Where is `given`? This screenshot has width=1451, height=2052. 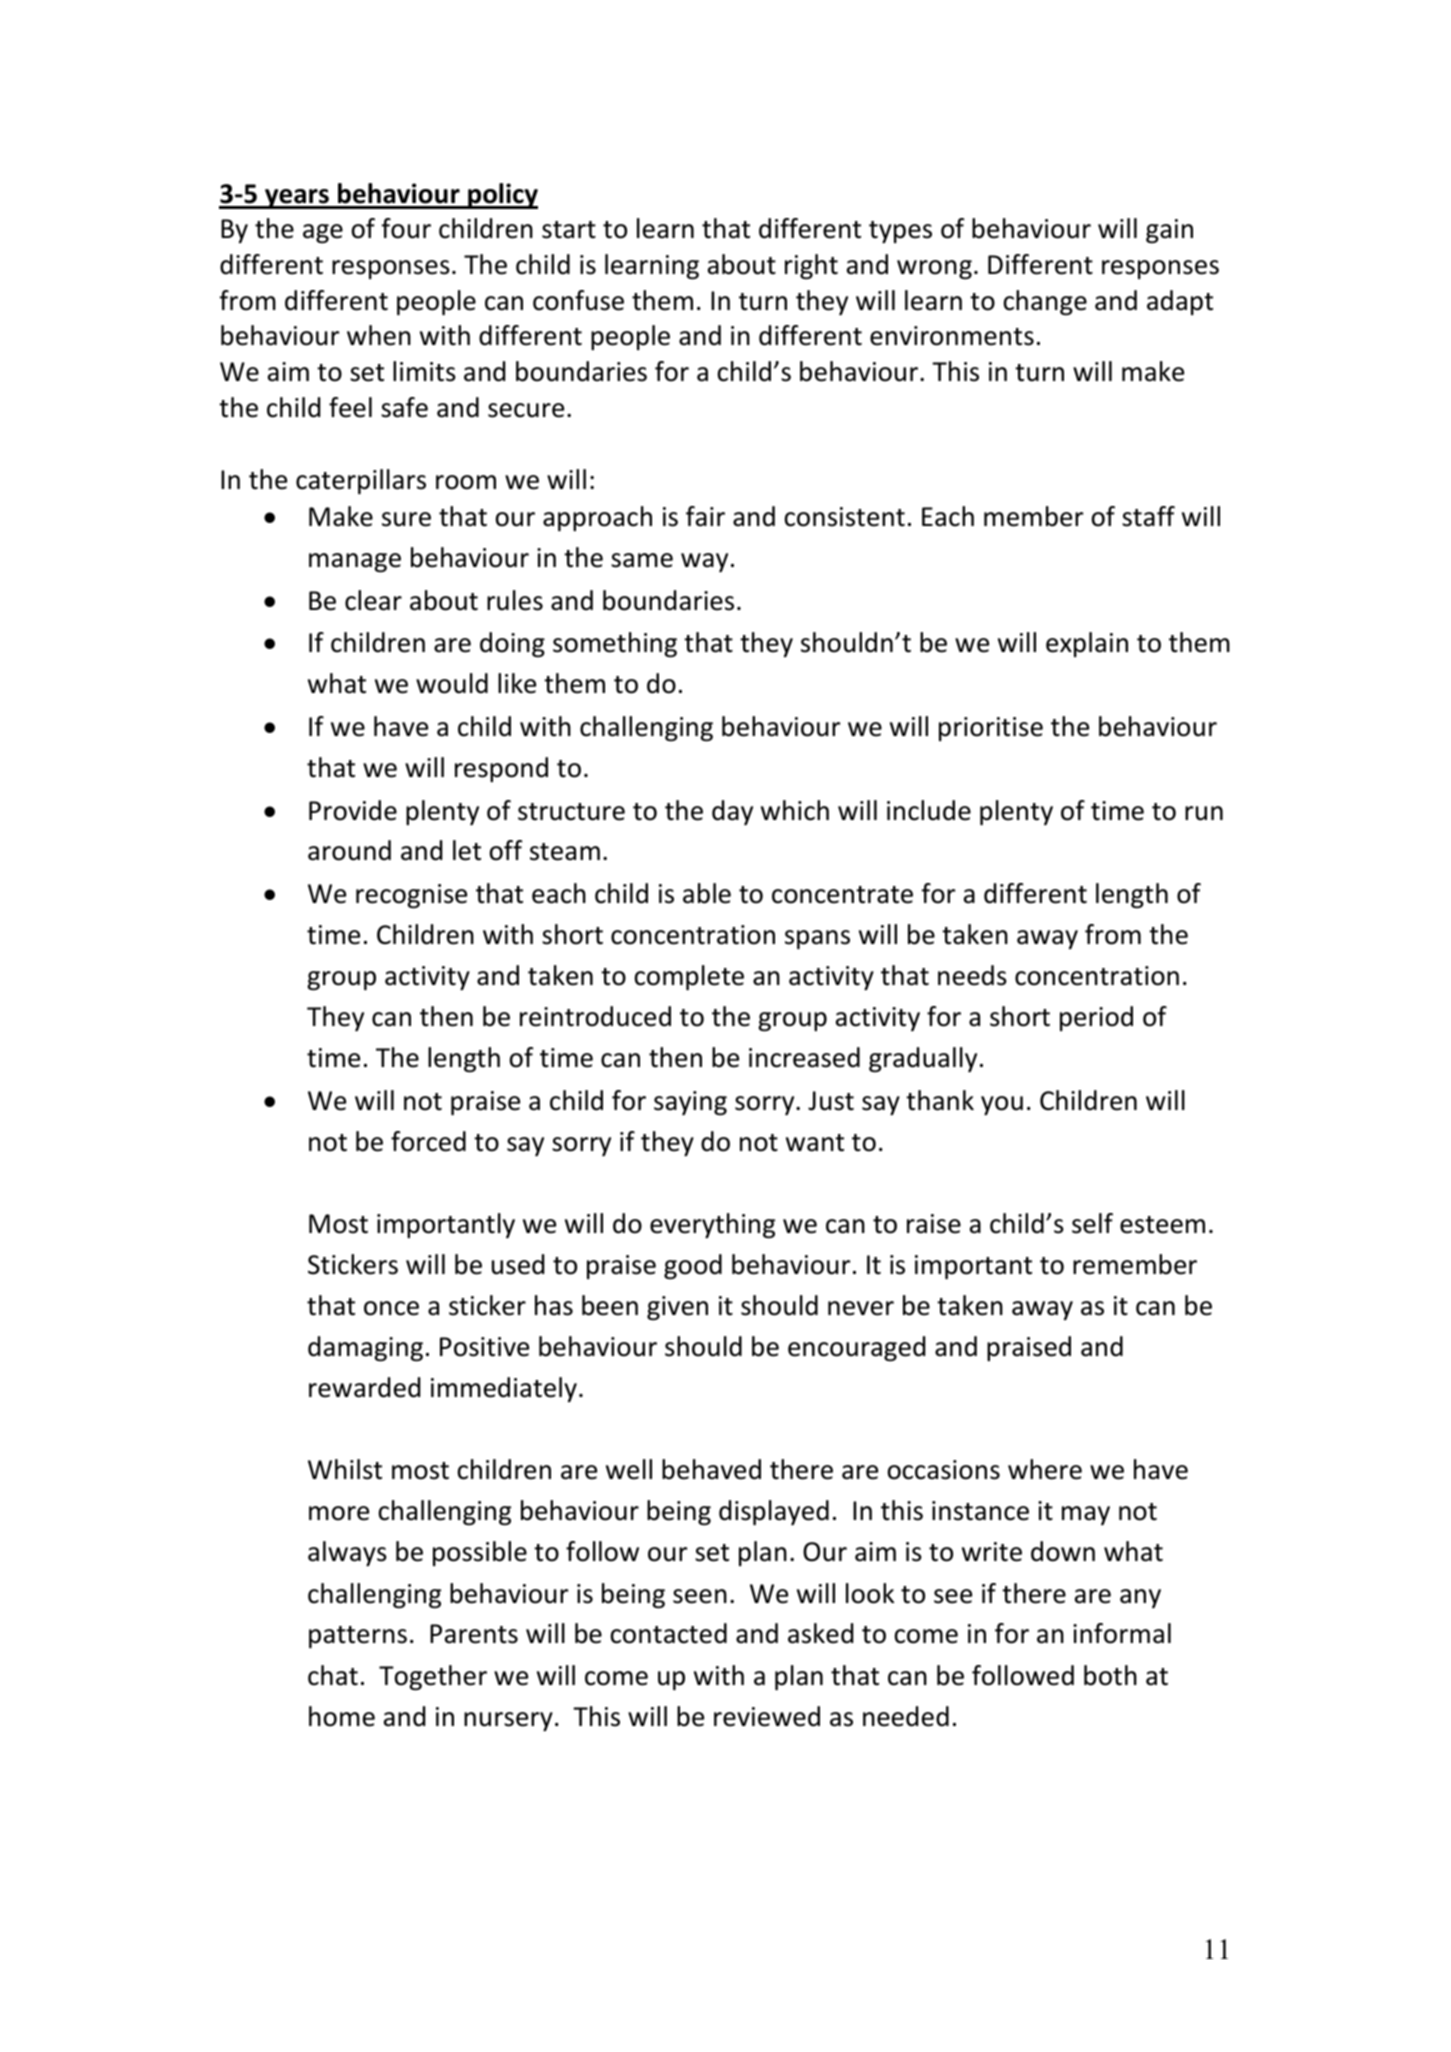 given is located at coordinates (677, 1308).
